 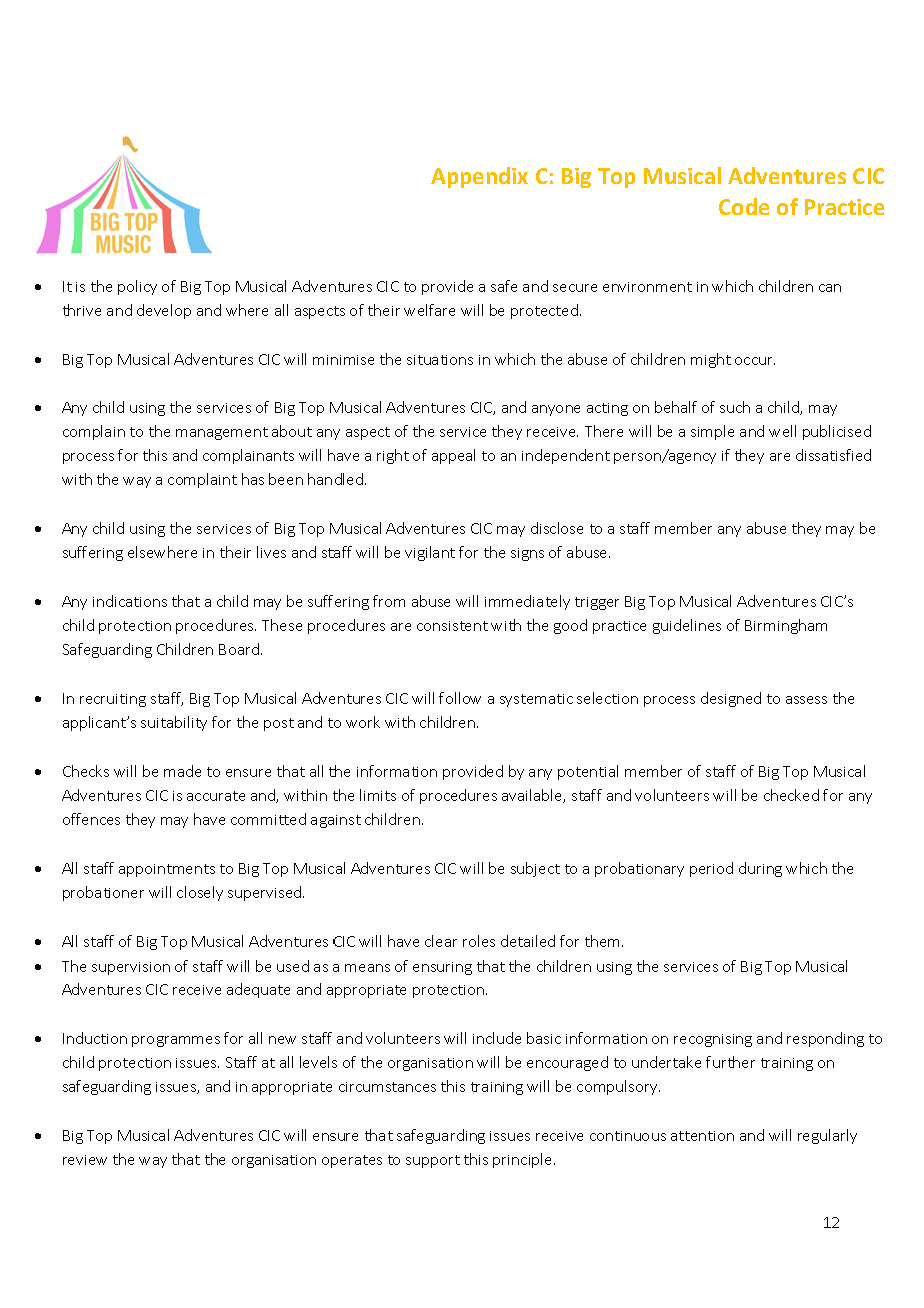 What do you see at coordinates (744, 206) in the screenshot?
I see `Code` at bounding box center [744, 206].
